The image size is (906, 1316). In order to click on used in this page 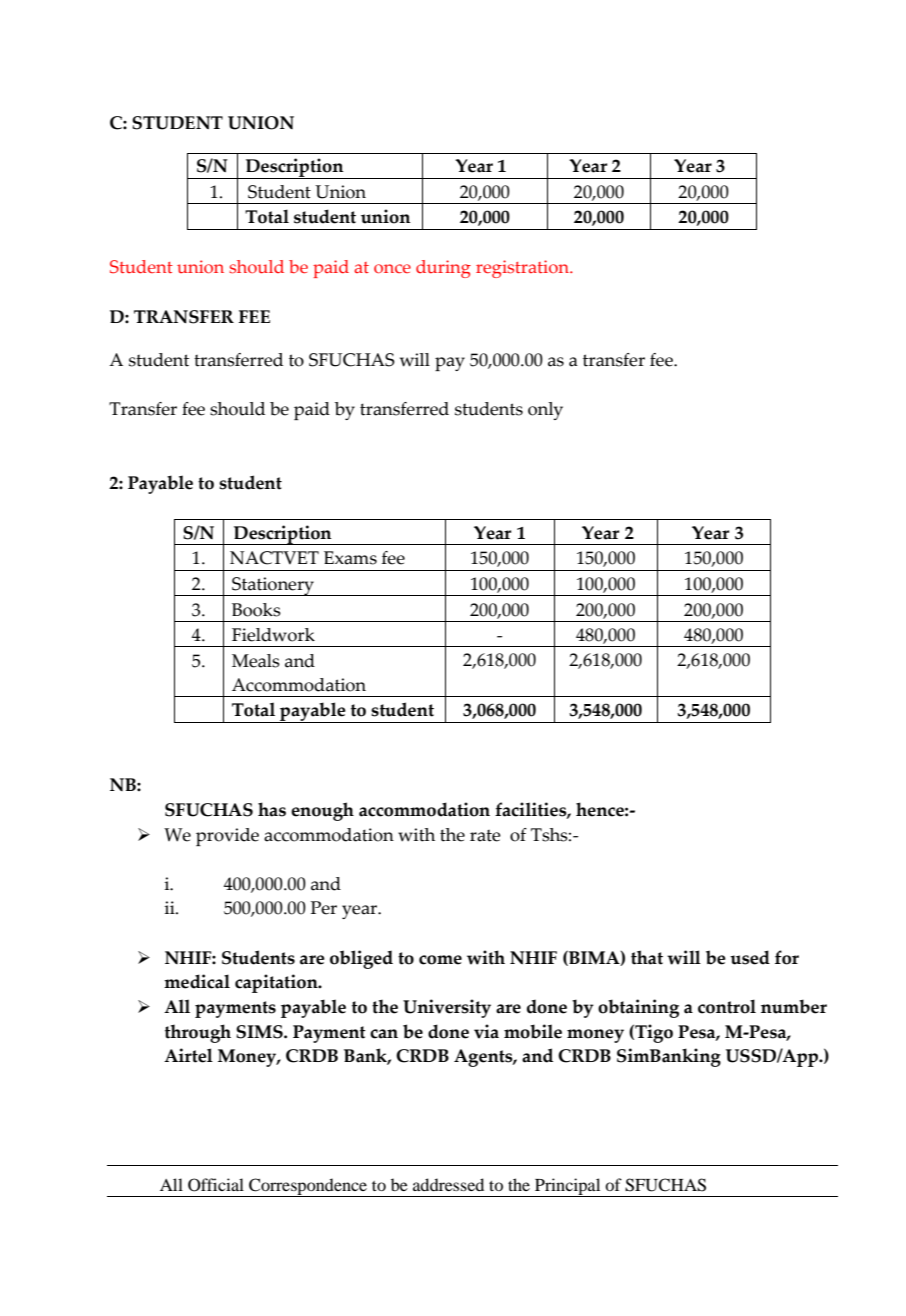, I will do `click(750, 957)`.
